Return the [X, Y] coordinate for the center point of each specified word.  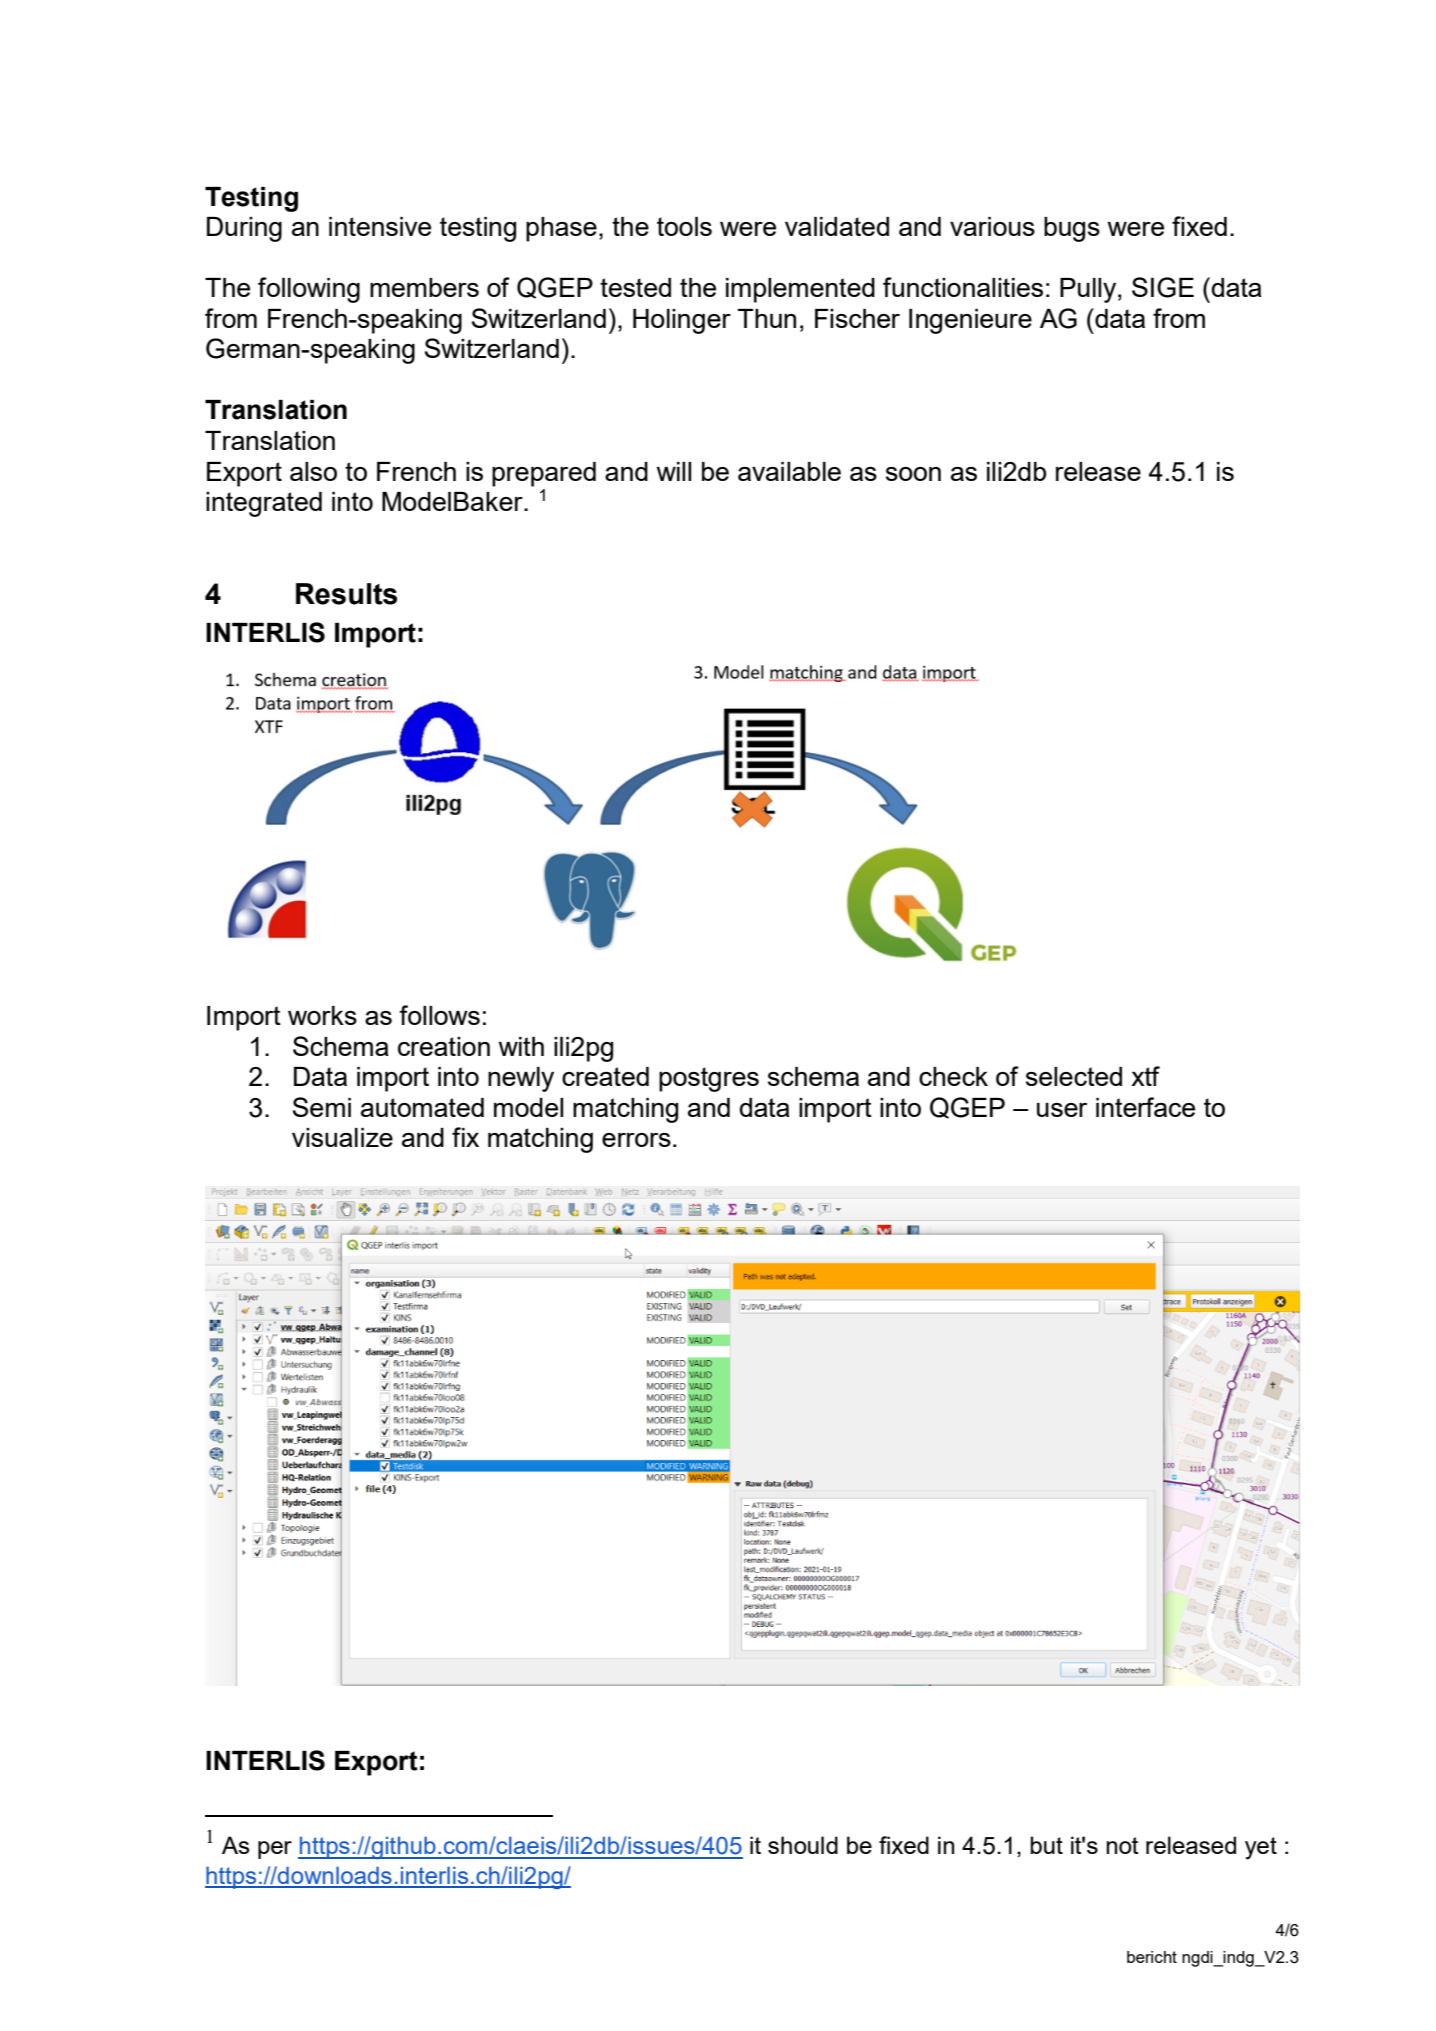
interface [1145, 1107]
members [424, 287]
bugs [1072, 229]
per [275, 1850]
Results [346, 594]
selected [1074, 1076]
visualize [342, 1137]
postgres [709, 1079]
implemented [800, 290]
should [803, 1845]
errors [636, 1140]
